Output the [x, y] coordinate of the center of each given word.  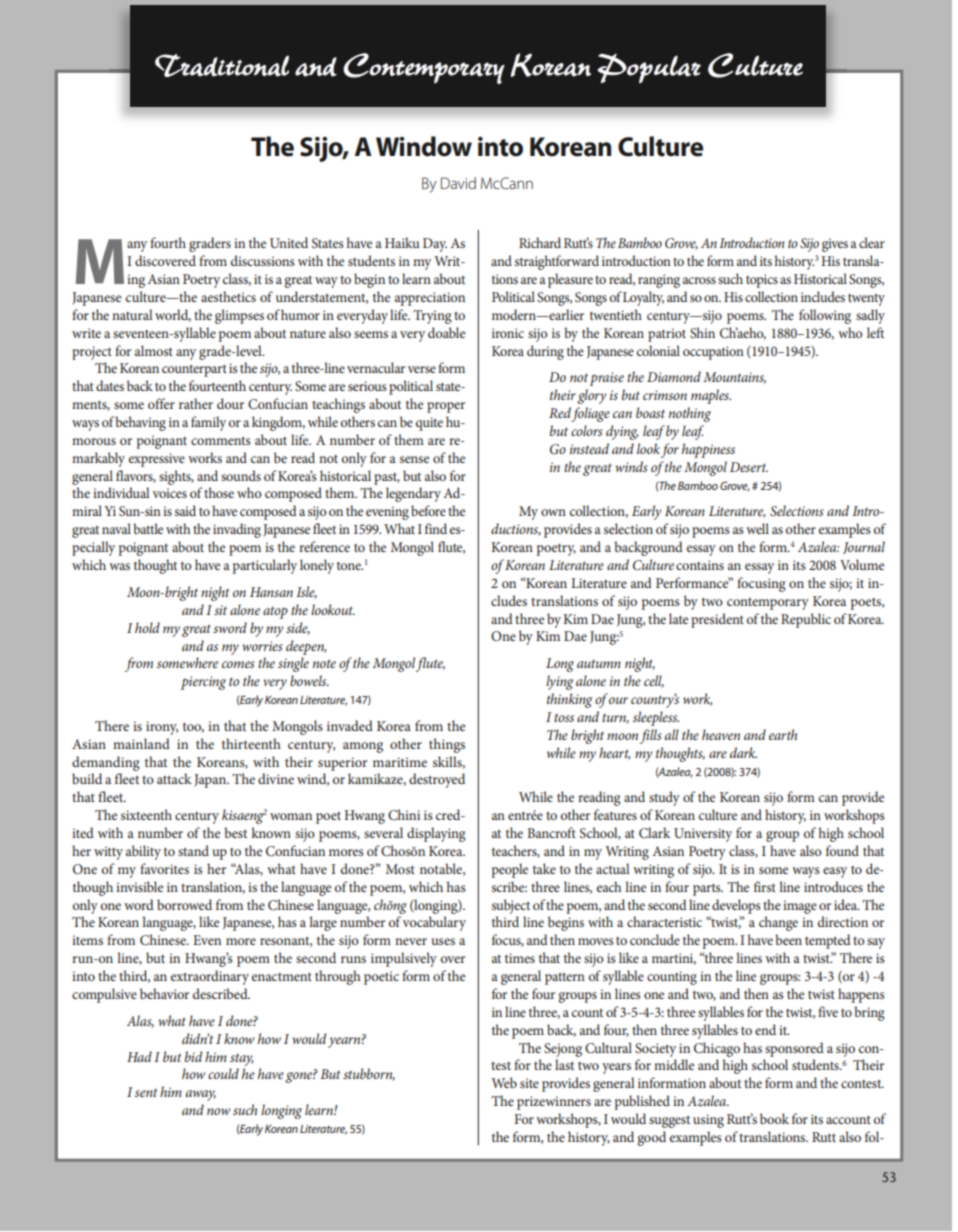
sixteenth [146, 814]
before [428, 510]
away [201, 1095]
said [185, 510]
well [757, 528]
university [703, 835]
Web [504, 1082]
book [774, 1118]
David [458, 183]
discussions [263, 260]
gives [835, 245]
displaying [436, 834]
